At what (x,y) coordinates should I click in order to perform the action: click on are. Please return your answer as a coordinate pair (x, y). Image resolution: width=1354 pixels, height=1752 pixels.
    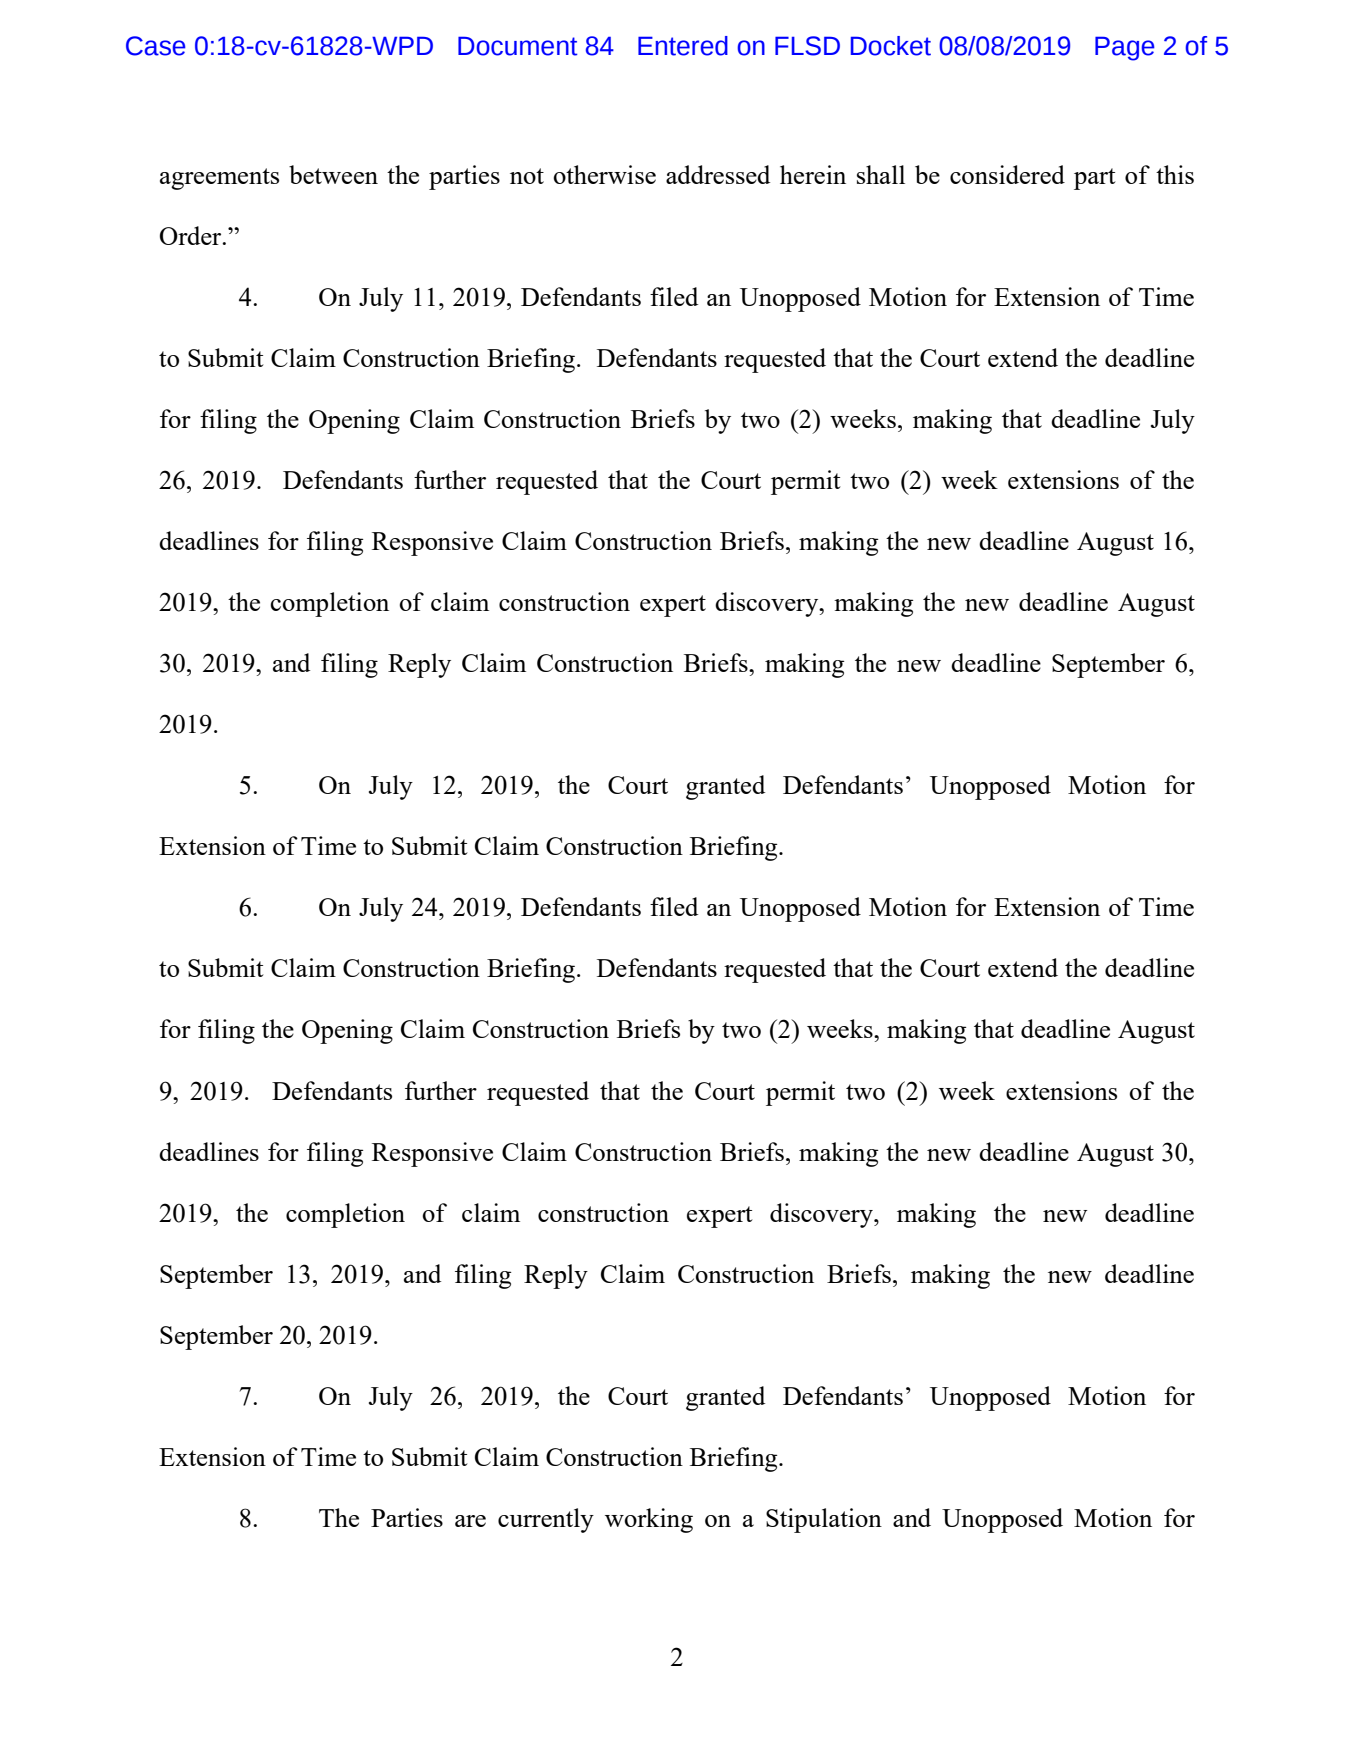
    Looking at the image, I should click on (470, 1521).
